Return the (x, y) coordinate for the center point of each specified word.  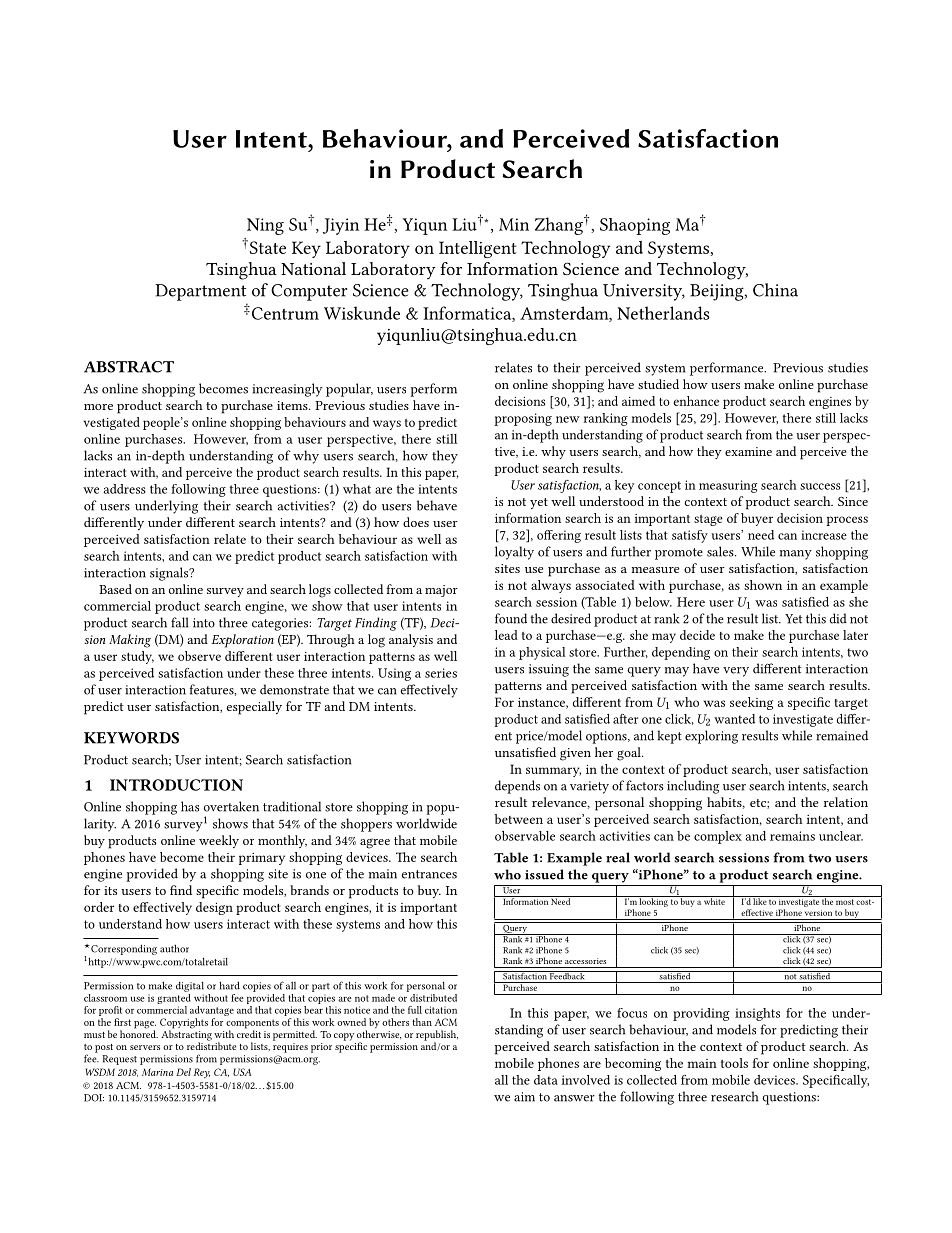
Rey (202, 1073)
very (736, 672)
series (441, 673)
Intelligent (478, 249)
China (775, 290)
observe (199, 656)
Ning (265, 226)
